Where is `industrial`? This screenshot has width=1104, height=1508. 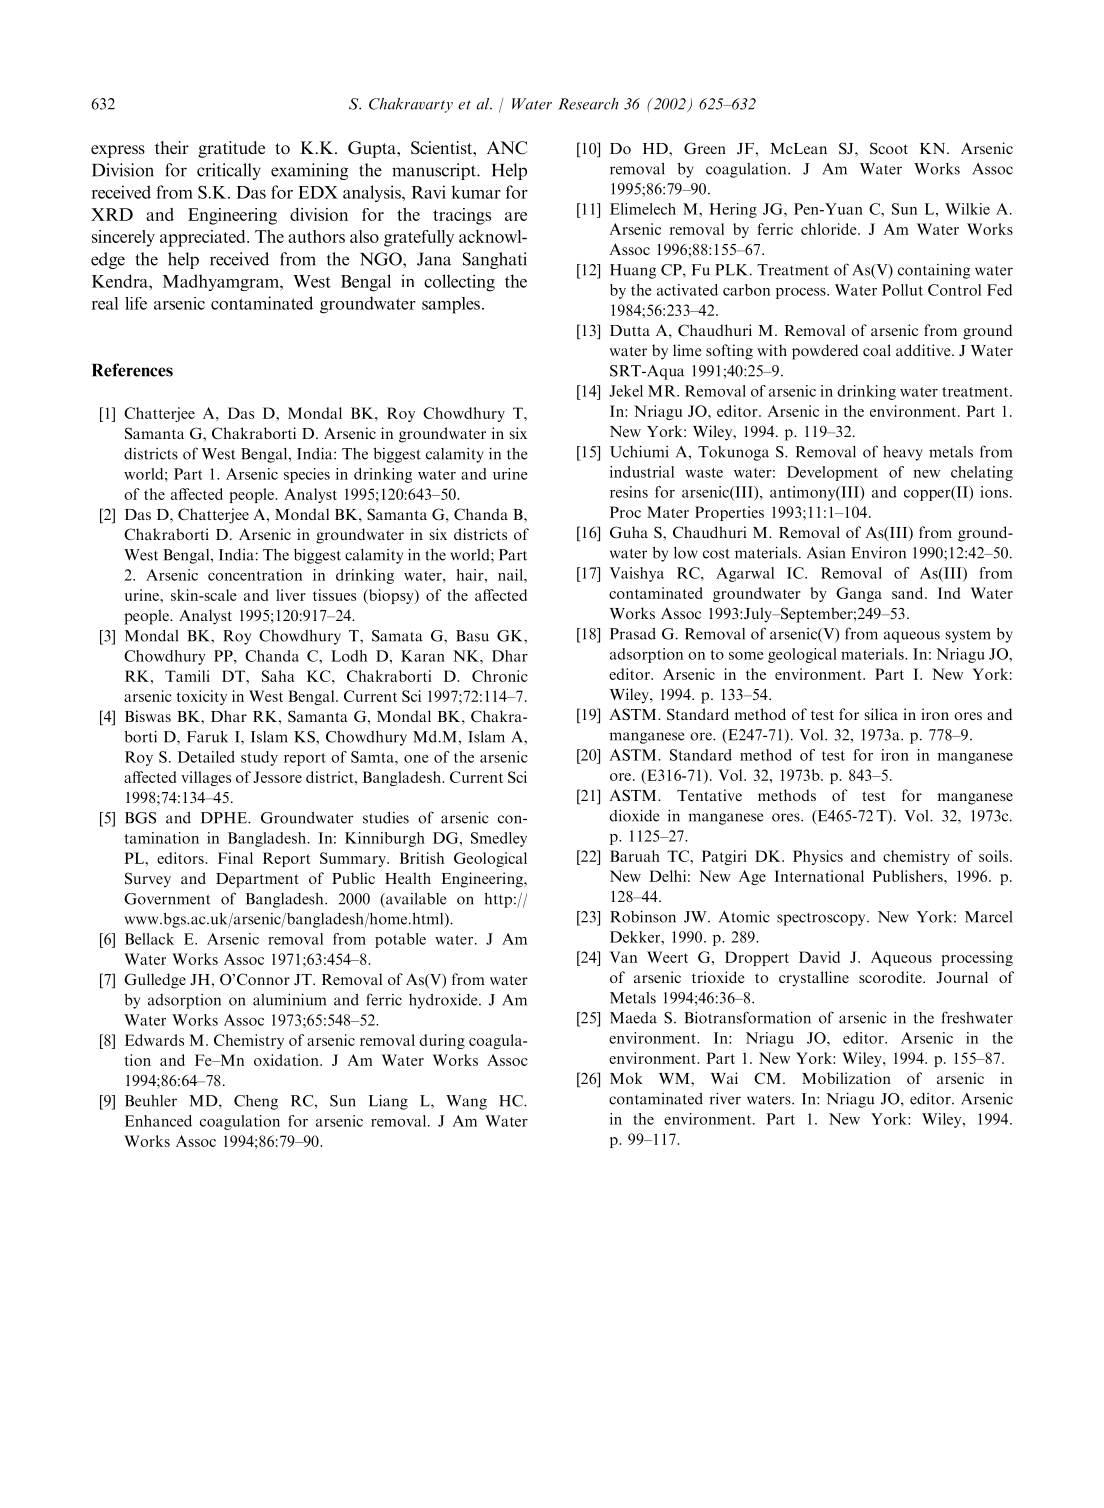 industrial is located at coordinates (642, 472).
